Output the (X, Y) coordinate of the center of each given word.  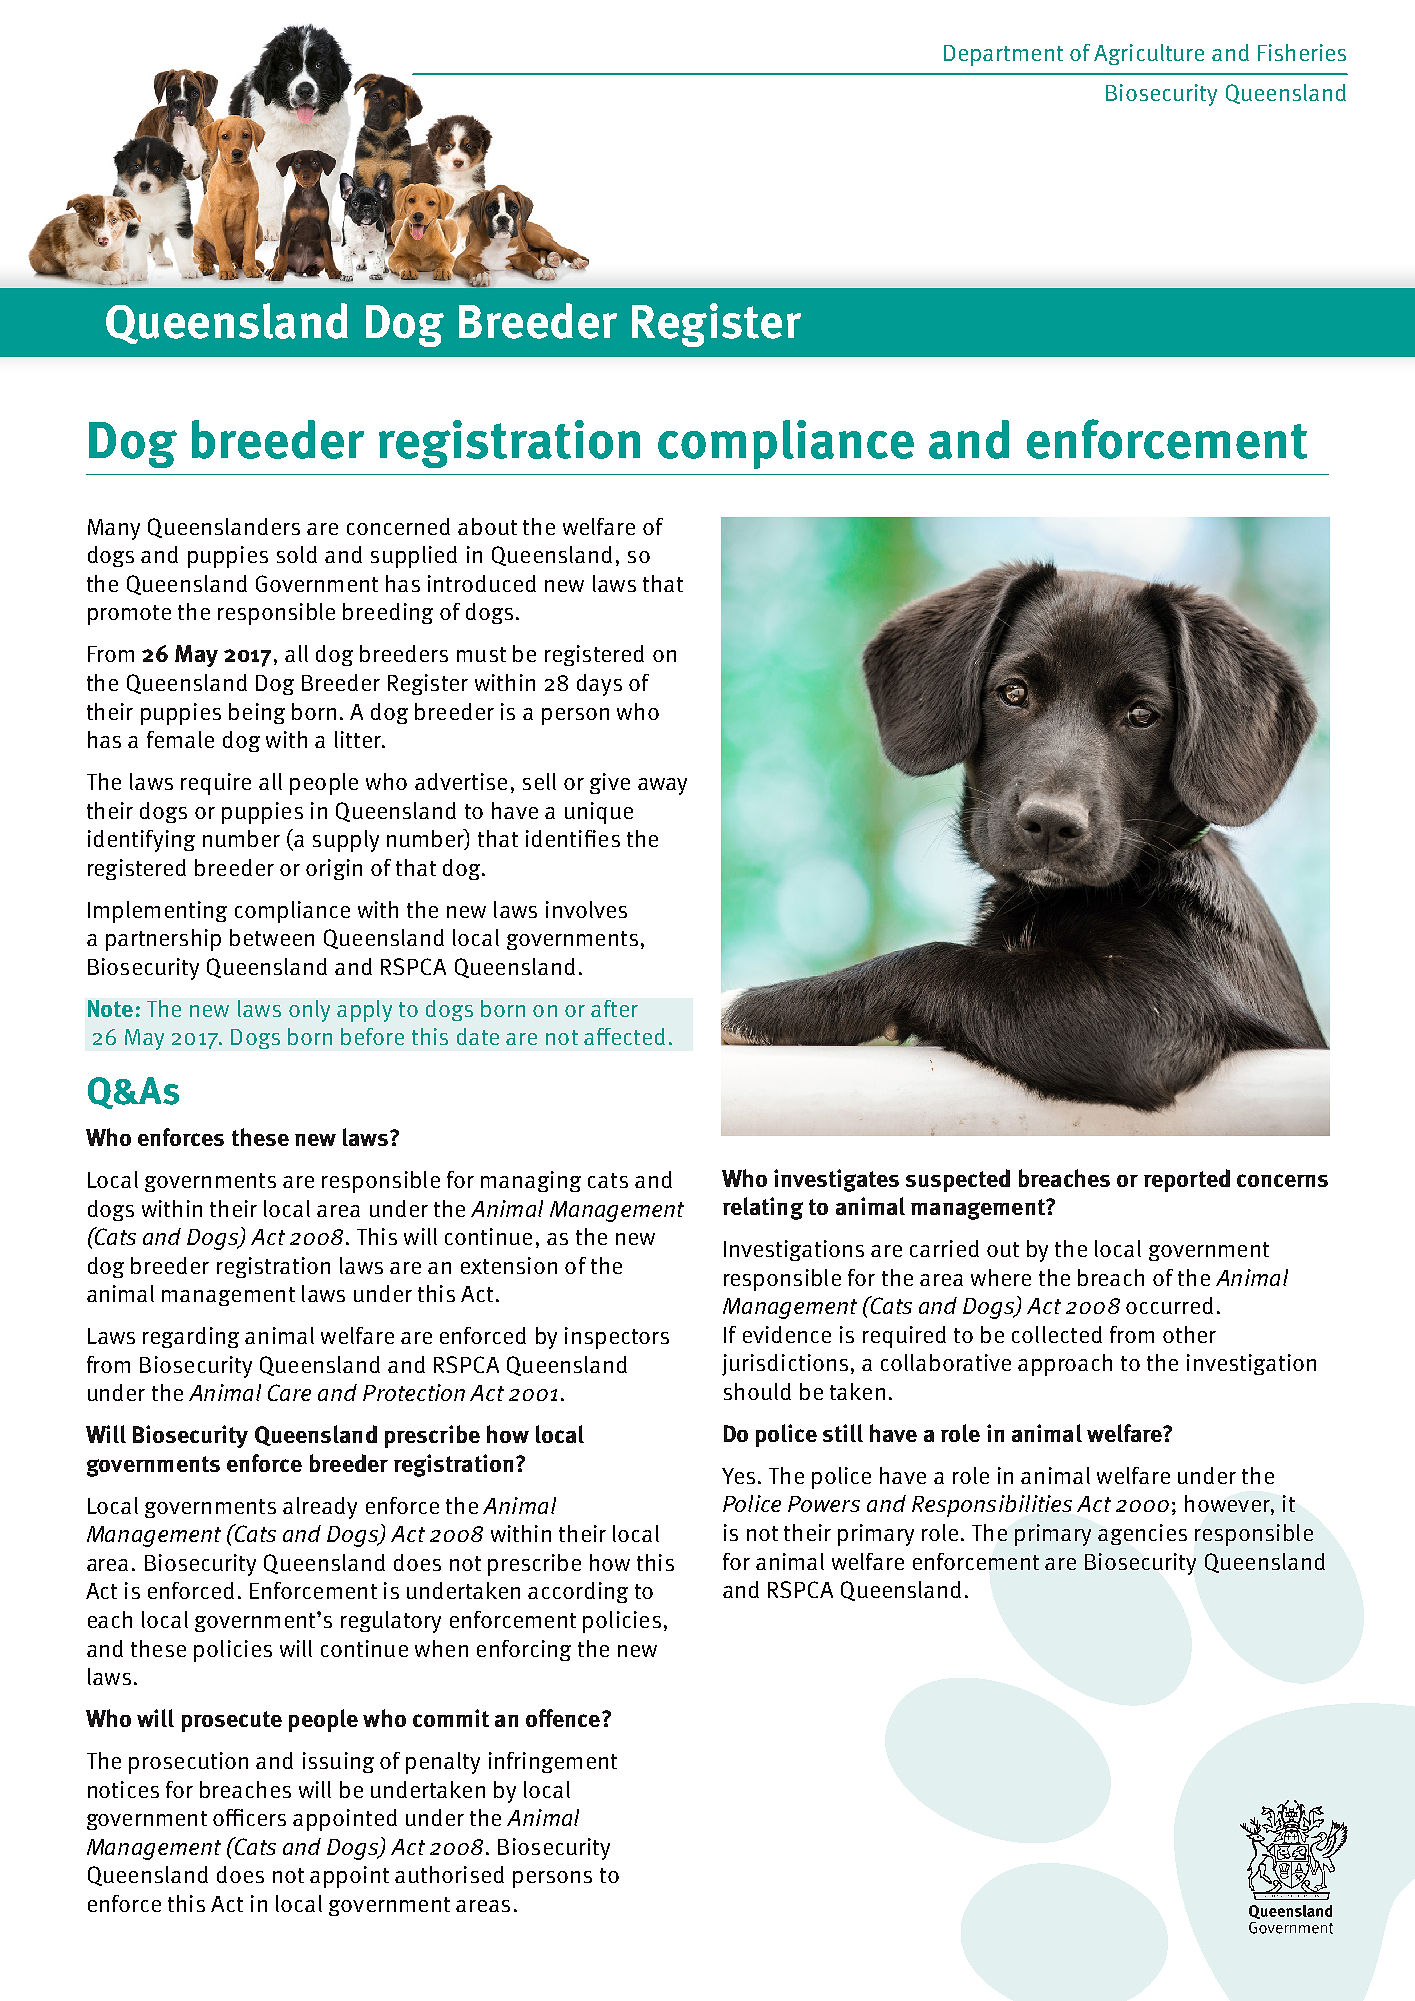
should (757, 1391)
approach (1065, 1365)
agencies (1142, 1534)
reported (1187, 1180)
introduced (482, 583)
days (599, 685)
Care (289, 1392)
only (309, 1011)
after (614, 1008)
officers (249, 1817)
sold (297, 554)
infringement (553, 1762)
